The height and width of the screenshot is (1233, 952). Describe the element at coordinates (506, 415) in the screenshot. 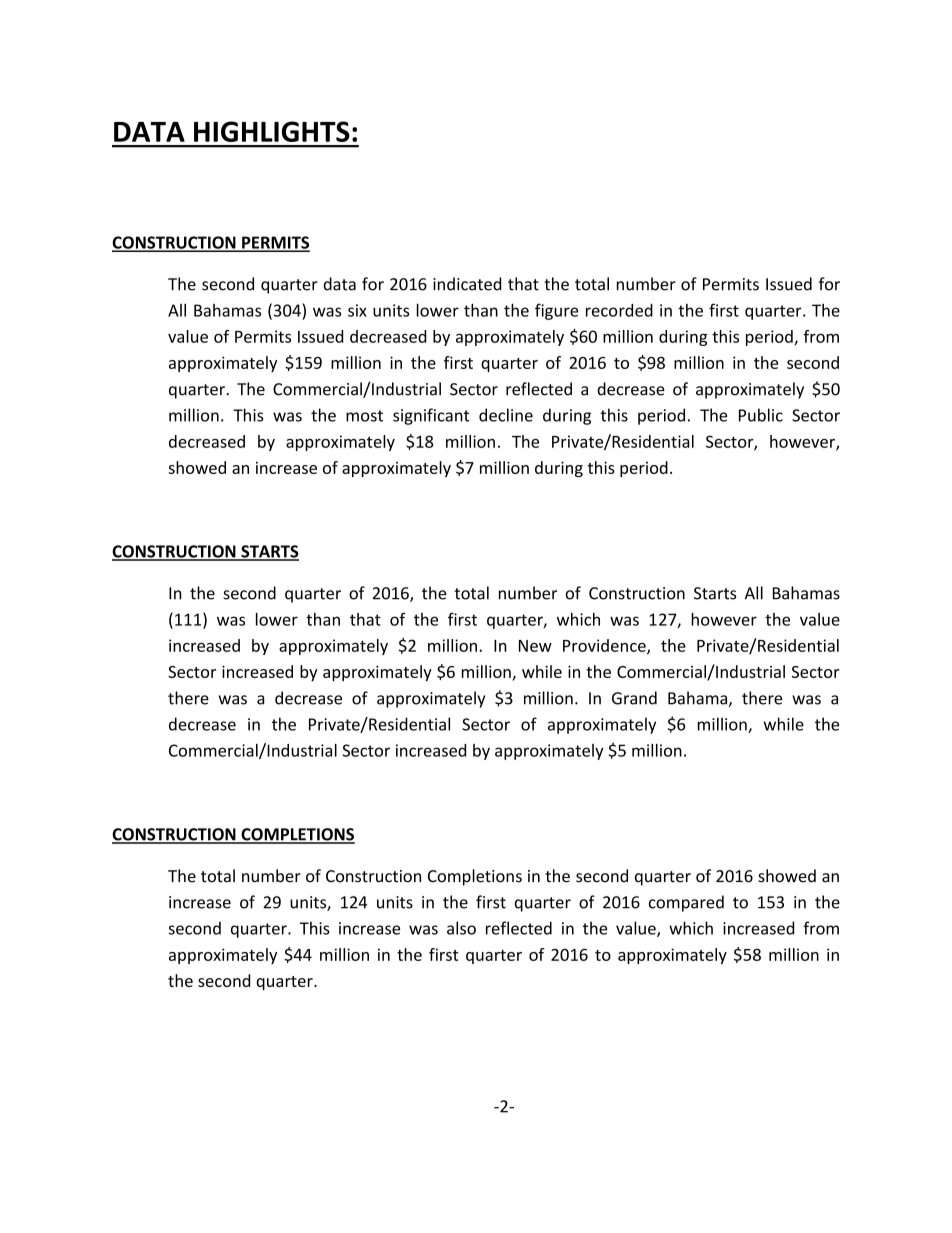

I see `decline` at that location.
